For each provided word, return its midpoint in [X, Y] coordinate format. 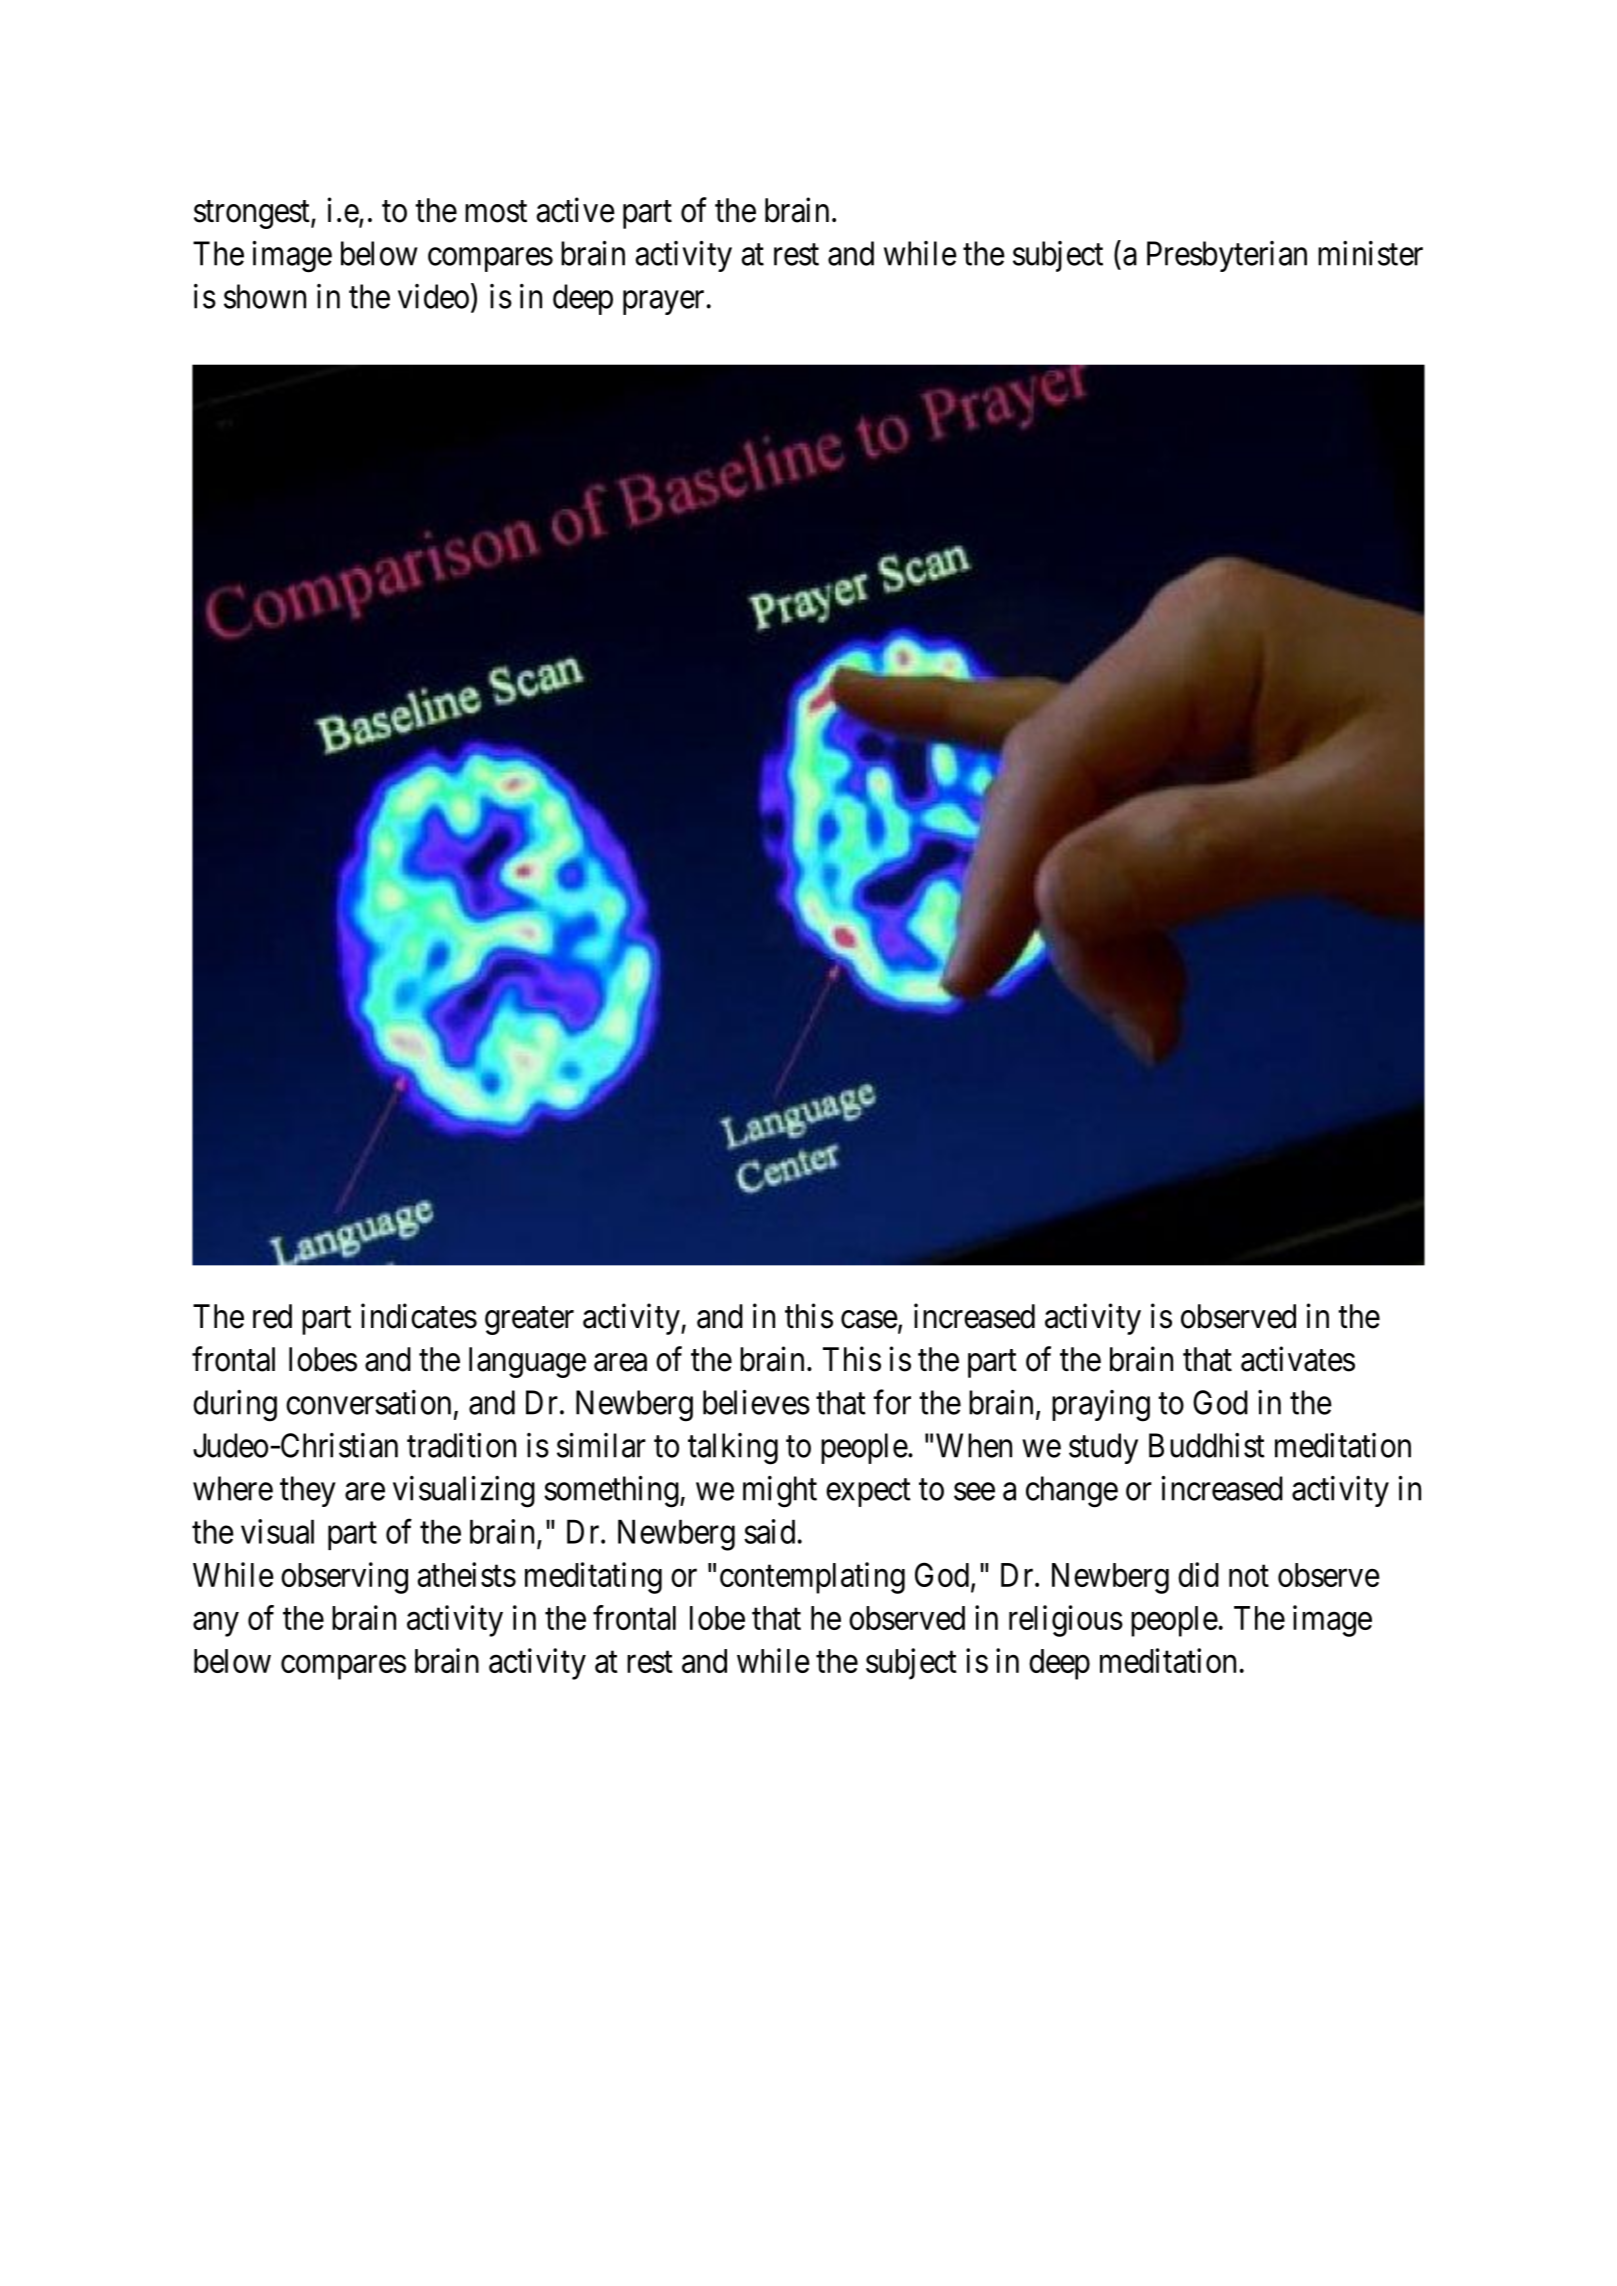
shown [265, 296]
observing [344, 1578]
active [576, 210]
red [272, 1316]
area [620, 1362]
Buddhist [1207, 1445]
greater [529, 1321]
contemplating [812, 1578]
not [1249, 1576]
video [433, 296]
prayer [663, 303]
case [869, 1319]
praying [1101, 1406]
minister [1370, 253]
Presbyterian [1227, 256]
